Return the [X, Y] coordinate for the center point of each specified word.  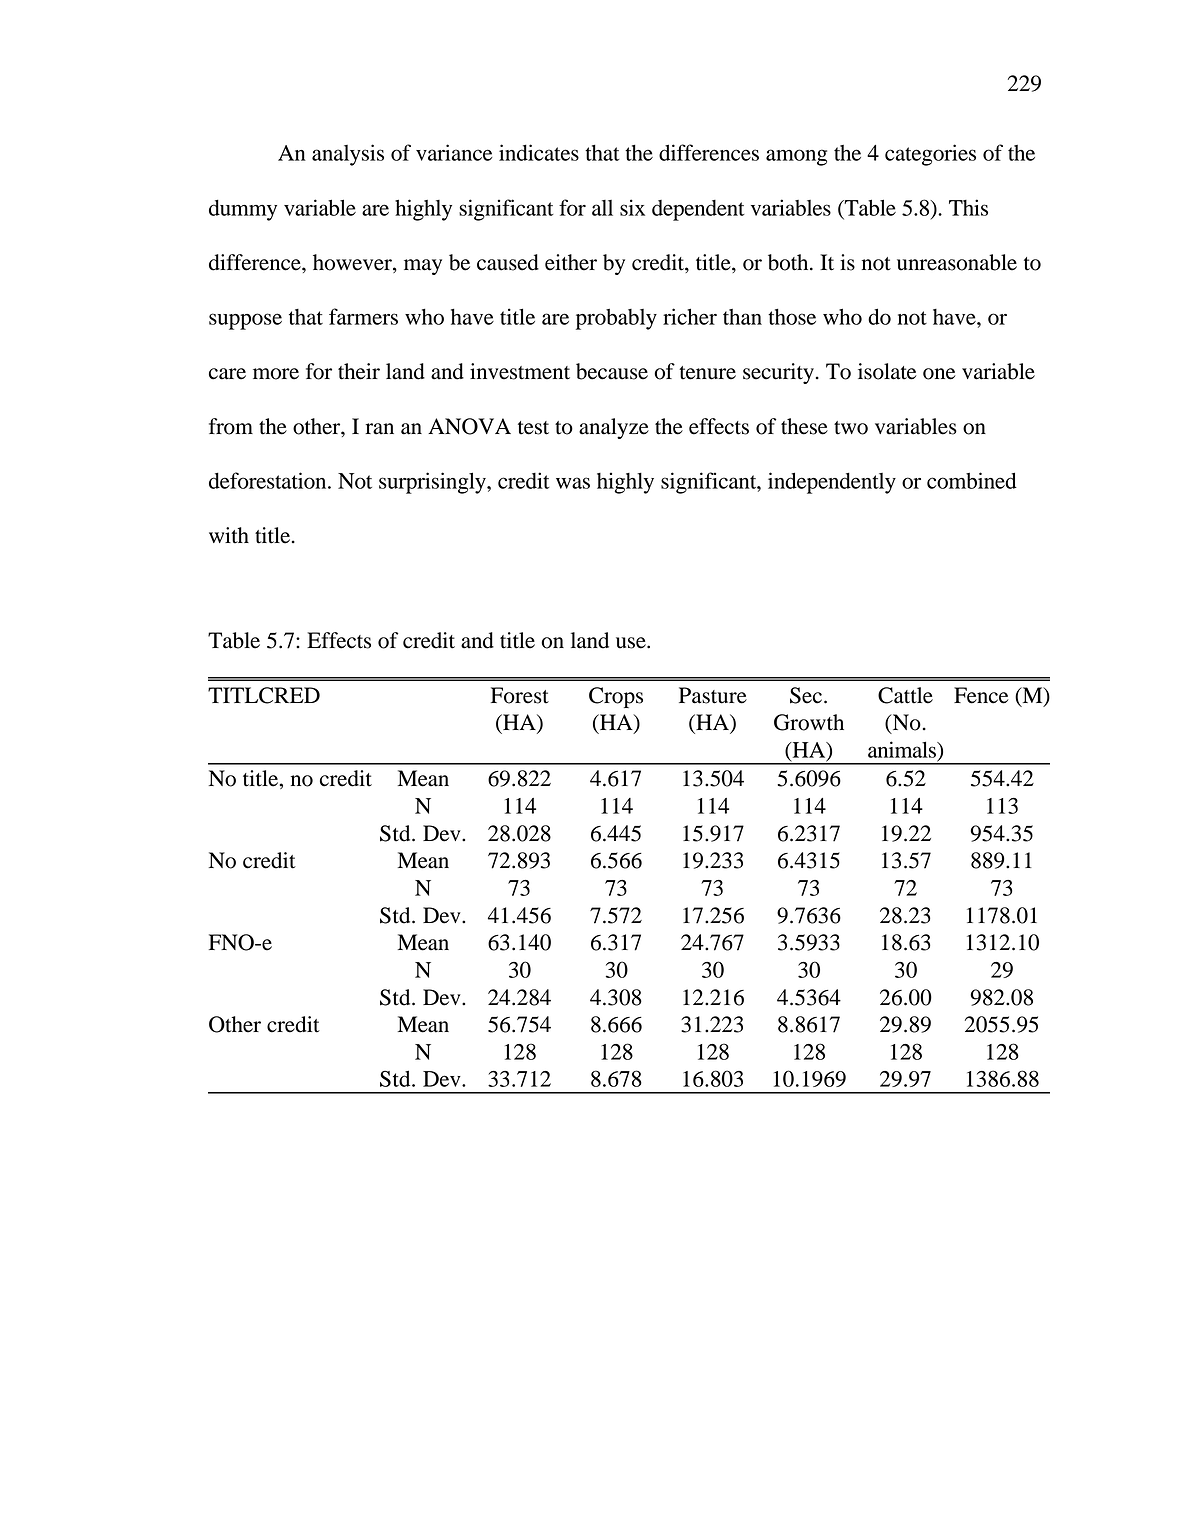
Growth [809, 722]
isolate [887, 371]
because [612, 371]
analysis [348, 155]
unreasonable [957, 262]
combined [972, 480]
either [571, 262]
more [276, 374]
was [573, 483]
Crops [616, 697]
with [229, 535]
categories [930, 155]
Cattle [905, 695]
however [353, 263]
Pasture [713, 695]
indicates [539, 152]
